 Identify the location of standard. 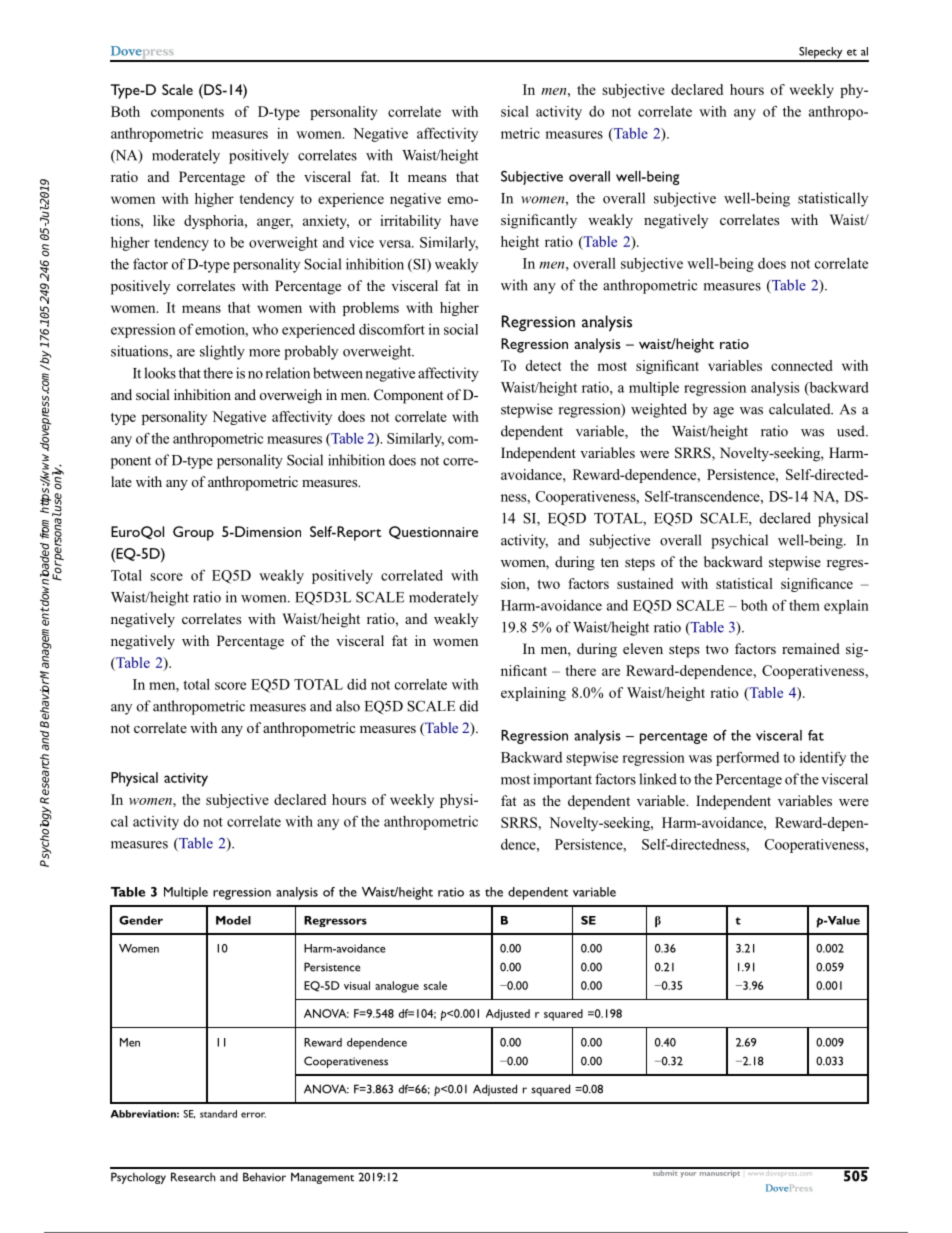
(218, 1114).
